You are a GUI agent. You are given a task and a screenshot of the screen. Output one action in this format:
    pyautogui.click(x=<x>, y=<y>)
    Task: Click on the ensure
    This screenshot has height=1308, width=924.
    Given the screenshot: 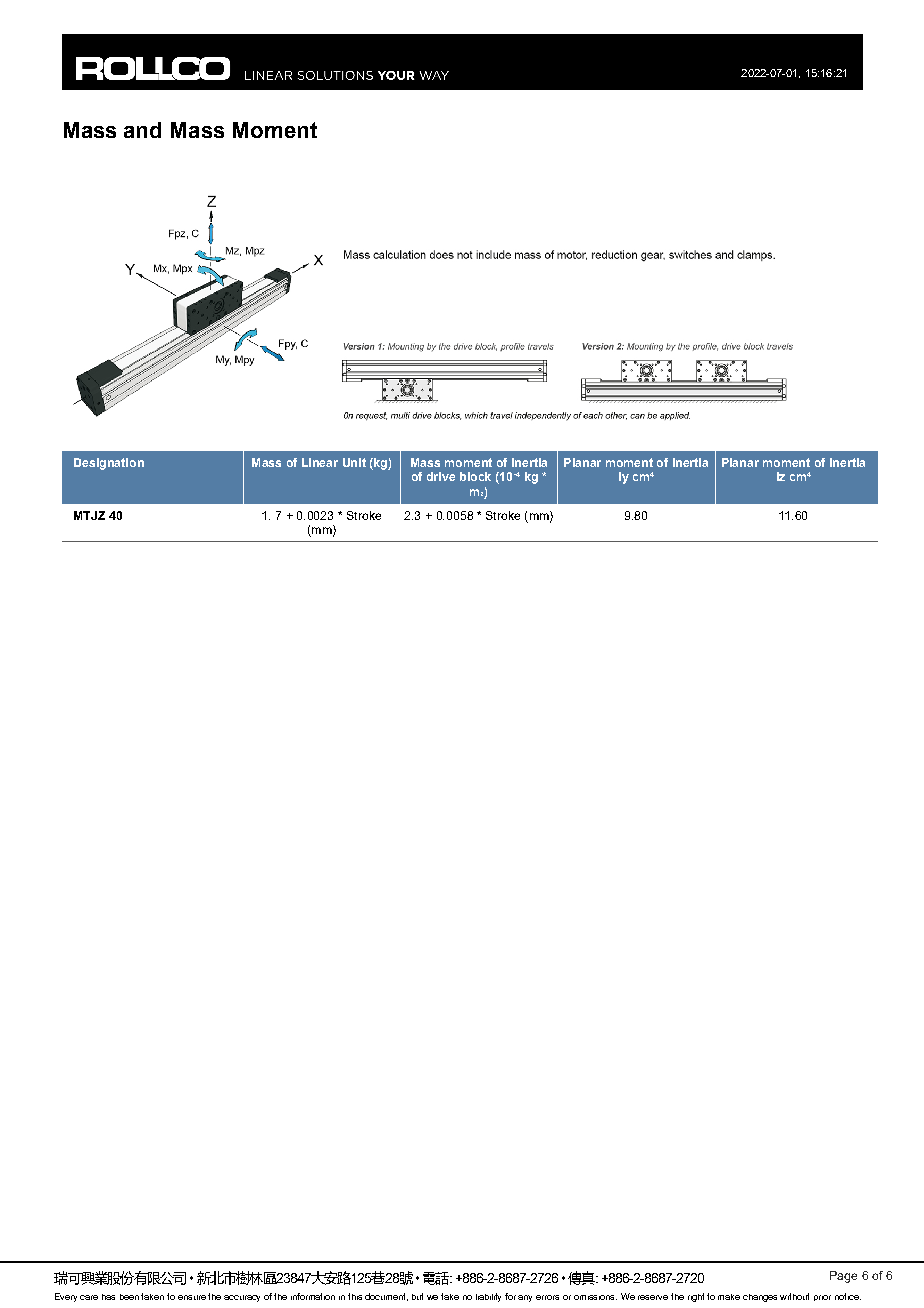 What is the action you would take?
    pyautogui.click(x=192, y=1297)
